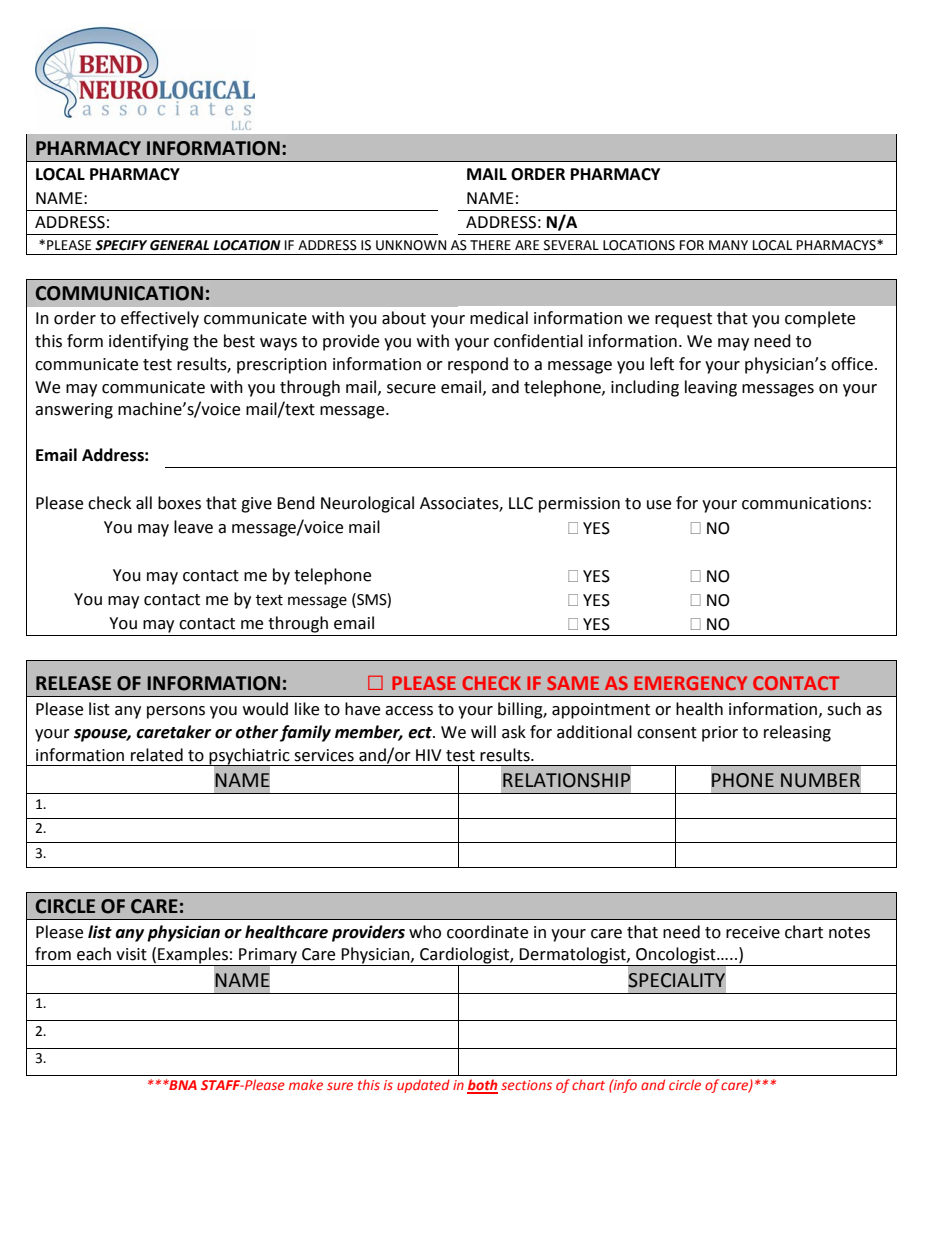 The width and height of the image is (952, 1233). Describe the element at coordinates (425, 932) in the image. I see `who` at that location.
